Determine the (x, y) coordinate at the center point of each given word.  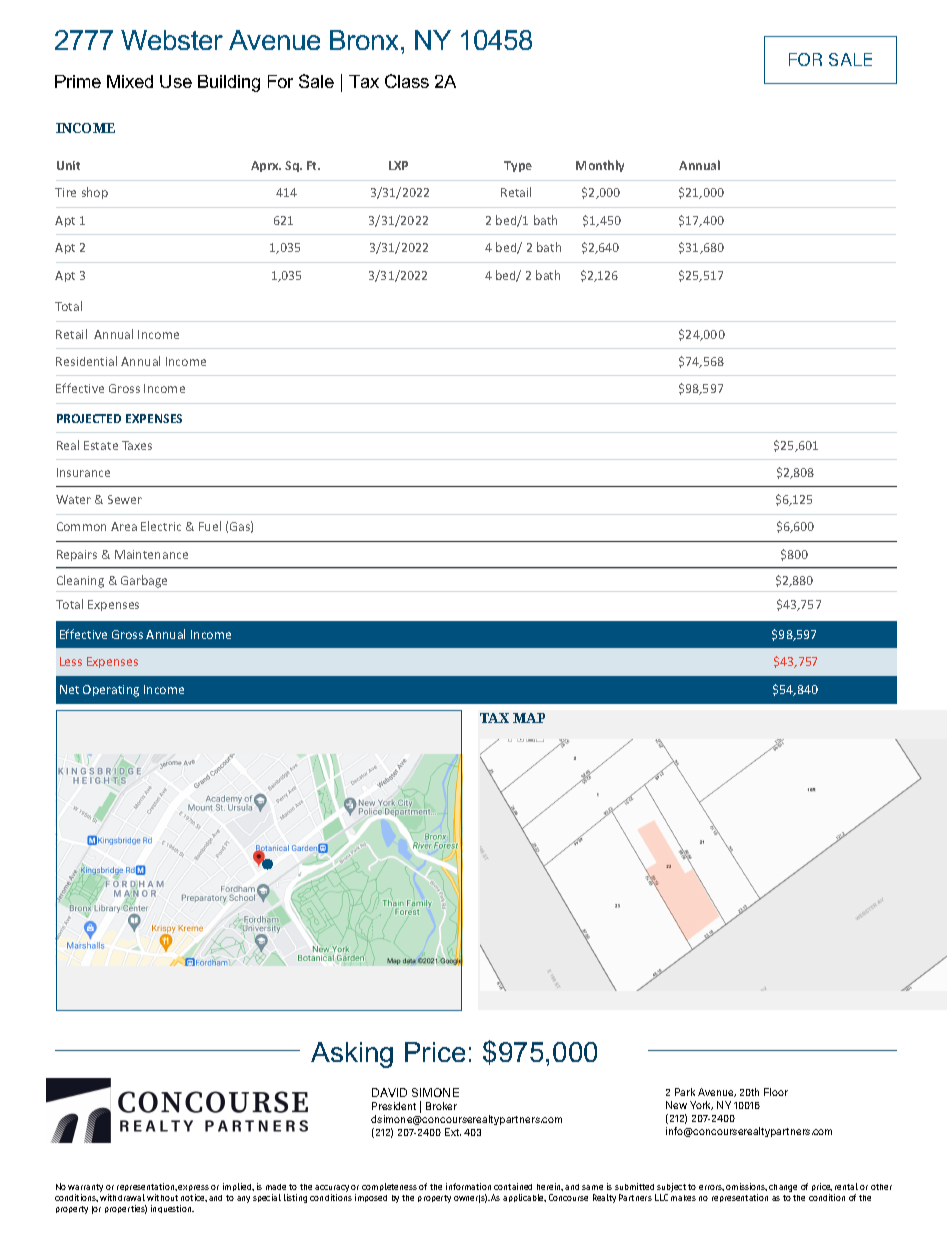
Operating (111, 691)
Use (176, 81)
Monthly (600, 166)
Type (518, 166)
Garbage (144, 581)
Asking (352, 1055)
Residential (86, 361)
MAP (529, 718)
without (162, 1197)
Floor (776, 1092)
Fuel (210, 526)
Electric (161, 526)
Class (407, 81)
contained (513, 1186)
